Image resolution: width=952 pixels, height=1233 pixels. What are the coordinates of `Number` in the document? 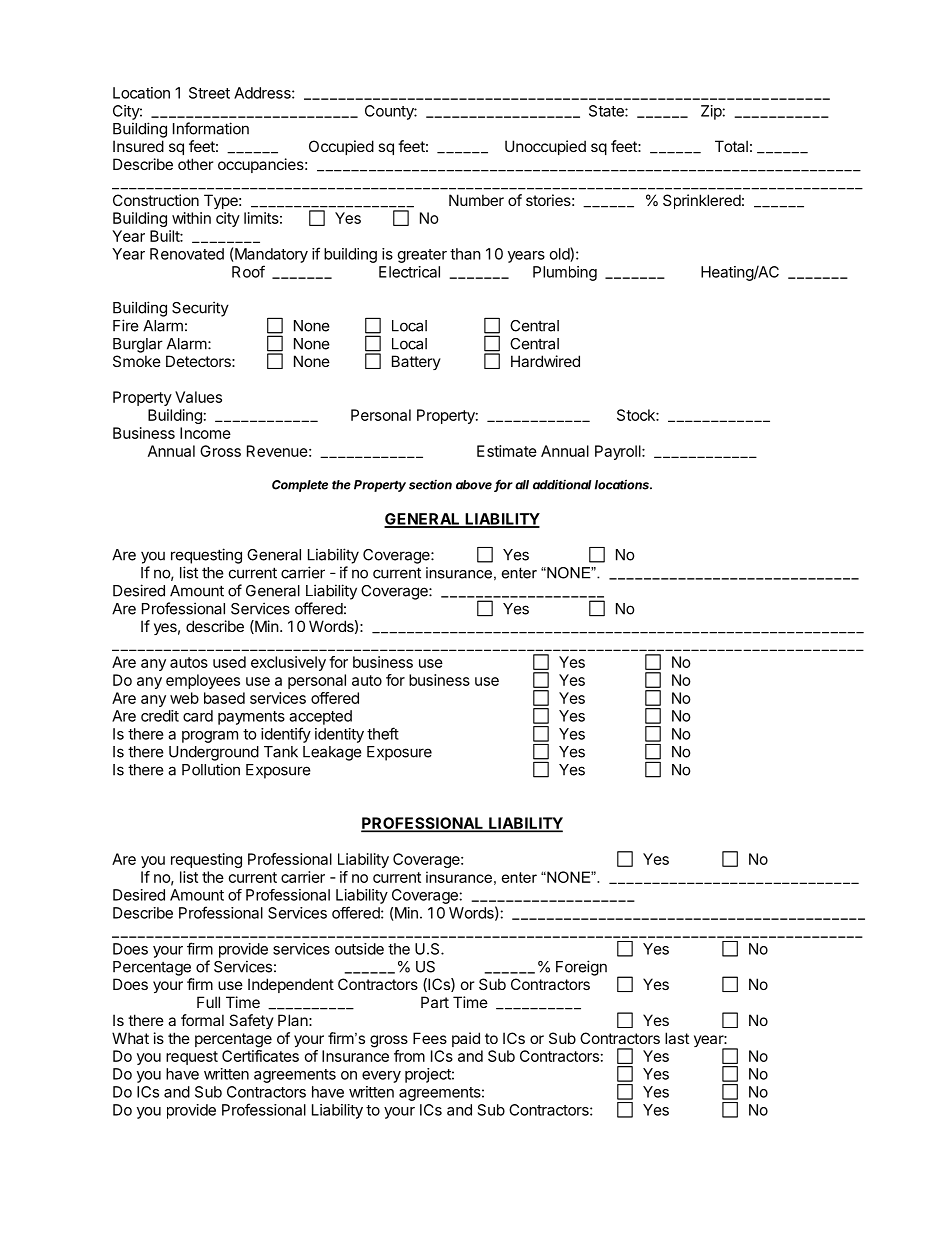 It's located at (476, 200).
